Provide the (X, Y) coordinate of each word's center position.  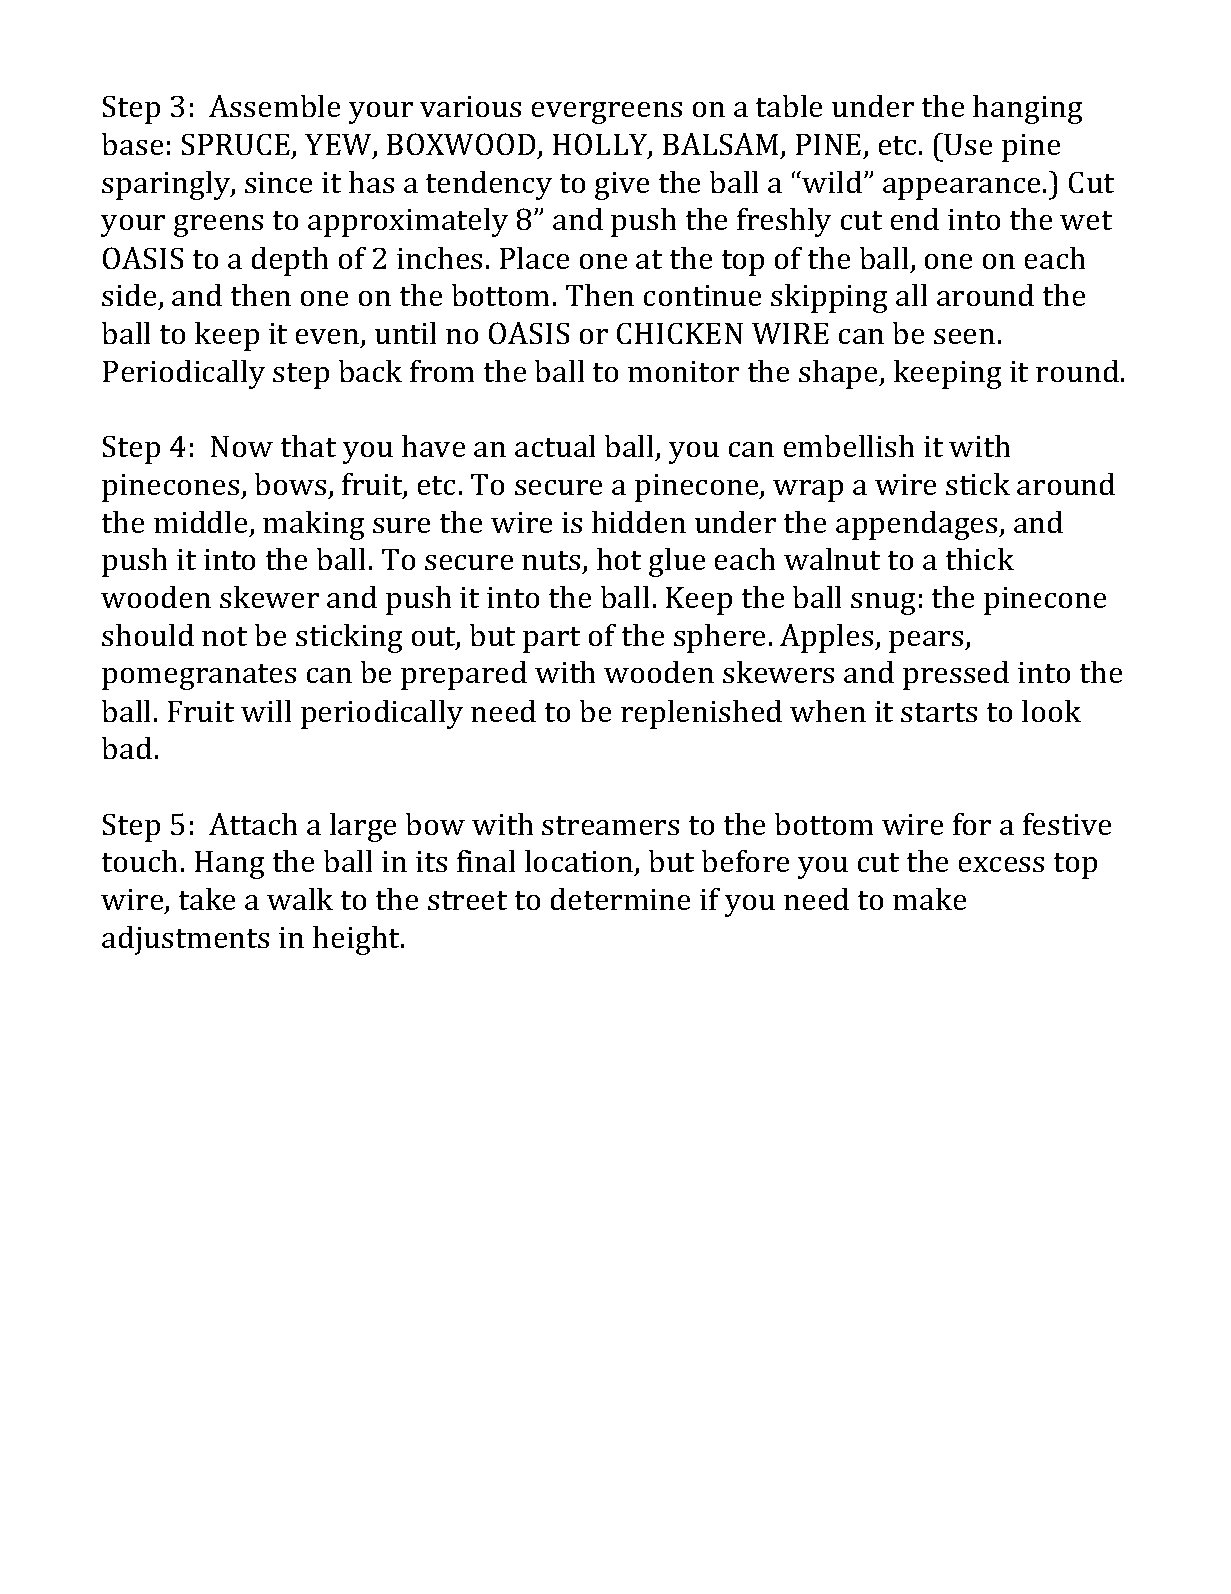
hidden (639, 522)
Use (968, 144)
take (207, 899)
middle (200, 522)
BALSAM (720, 144)
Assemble (274, 106)
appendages (918, 525)
